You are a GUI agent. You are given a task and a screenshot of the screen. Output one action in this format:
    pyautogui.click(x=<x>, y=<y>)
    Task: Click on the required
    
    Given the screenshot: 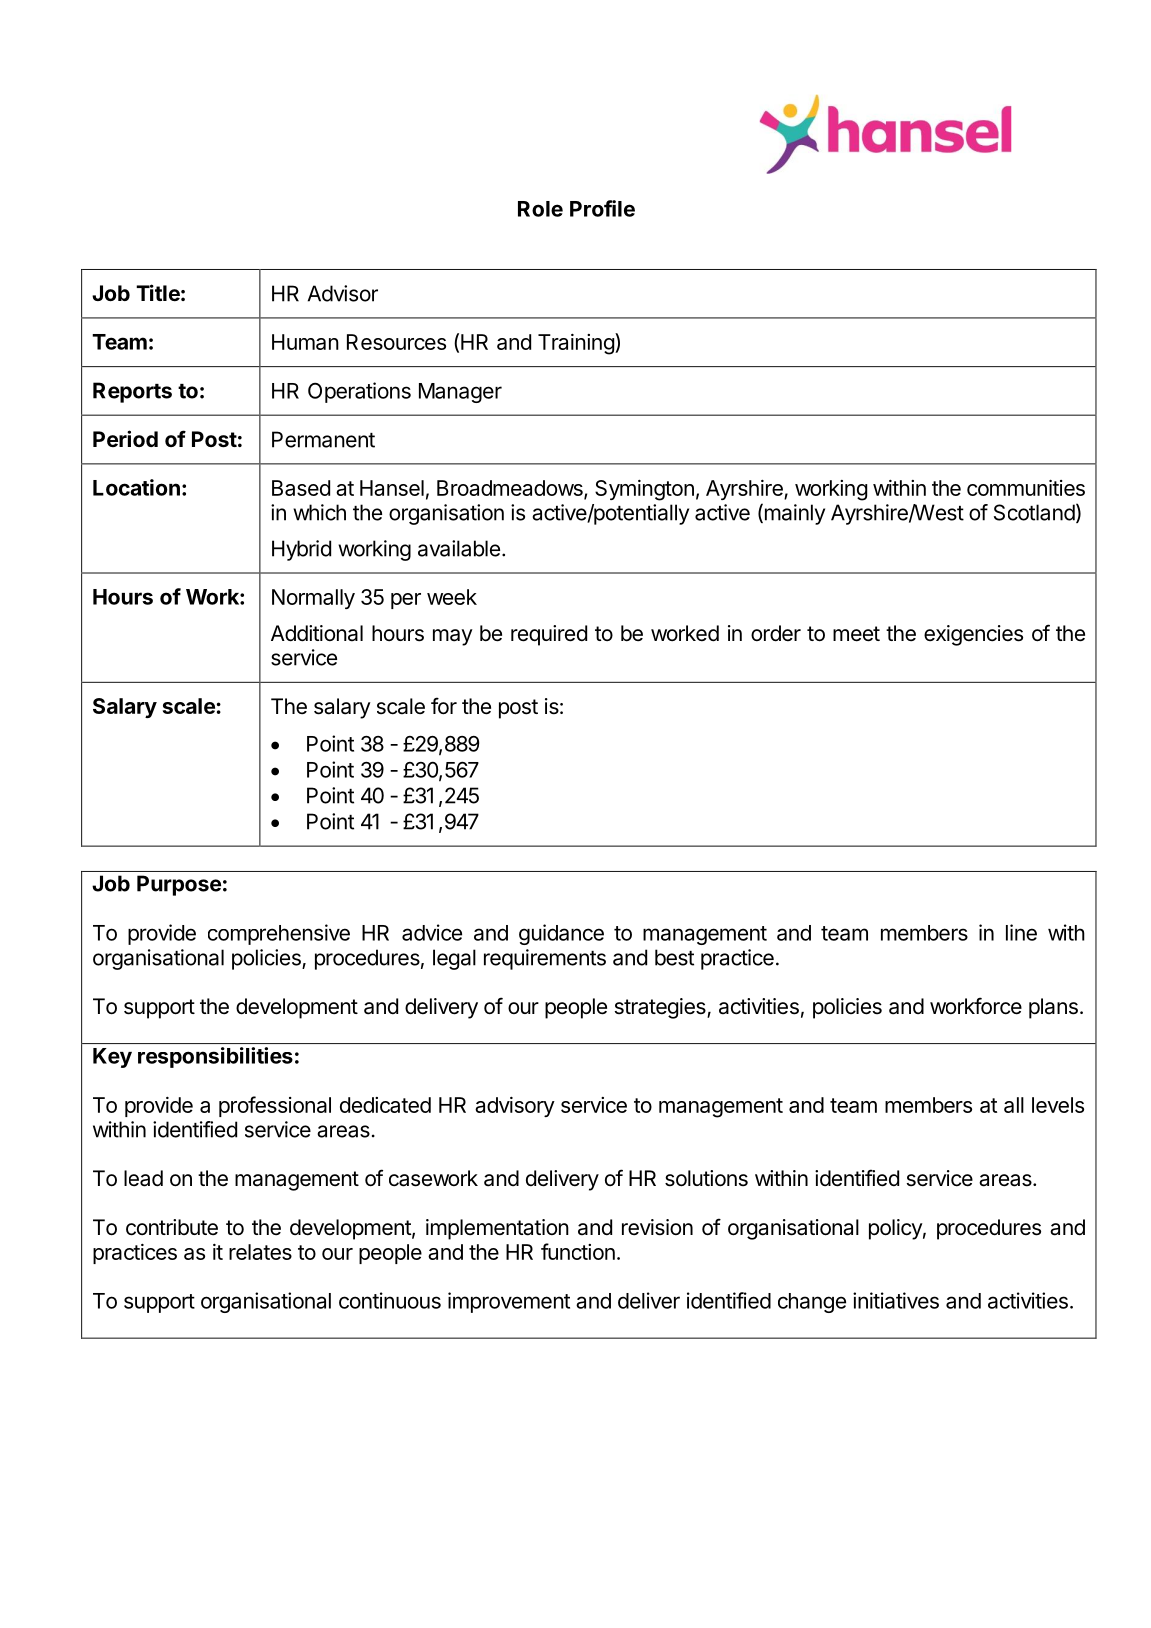 What is the action you would take?
    pyautogui.click(x=549, y=635)
